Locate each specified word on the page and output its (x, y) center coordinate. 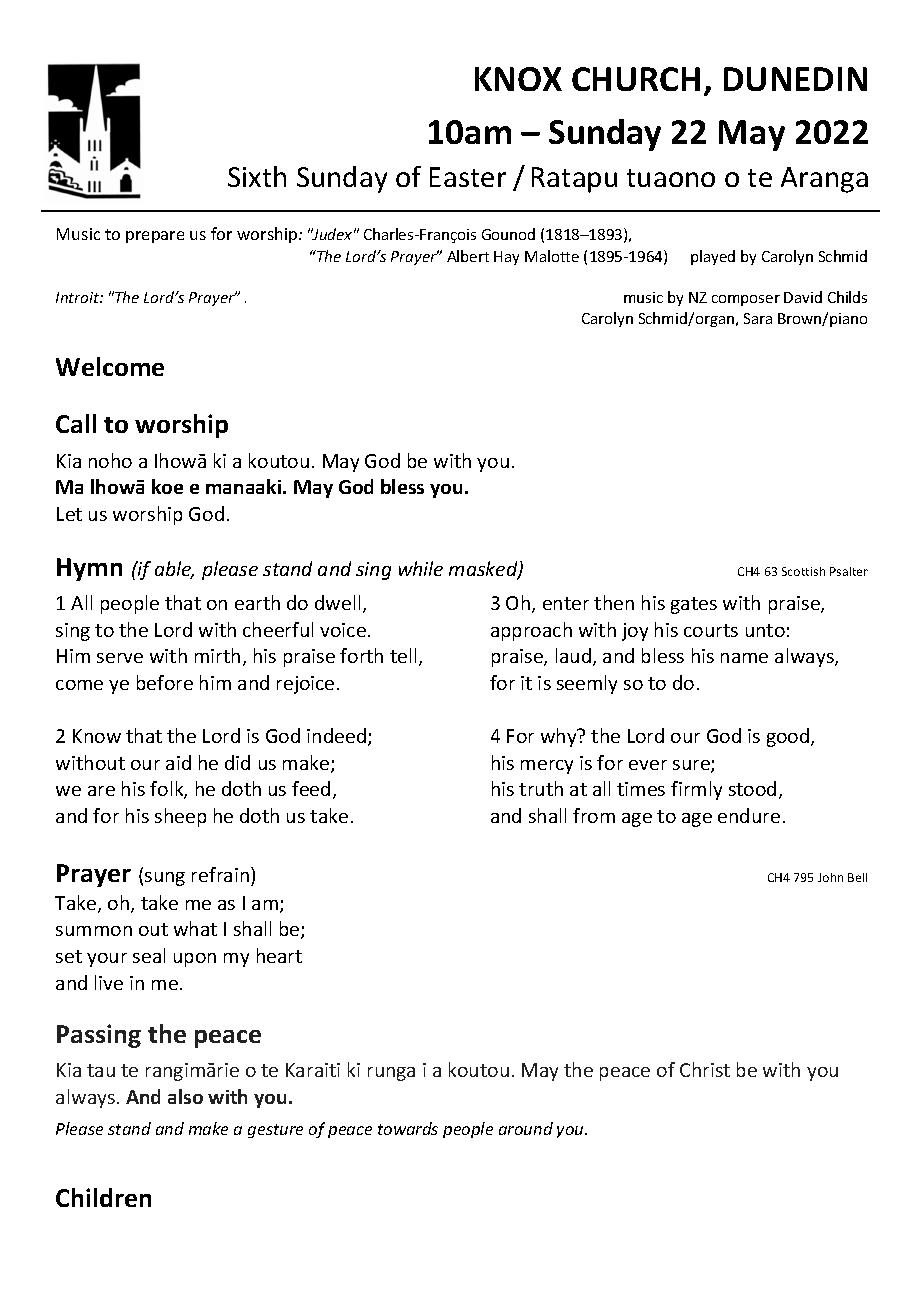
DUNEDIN (795, 79)
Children (103, 1197)
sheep (180, 817)
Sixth (257, 176)
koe (167, 486)
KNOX (518, 79)
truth (541, 788)
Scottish (803, 571)
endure (749, 815)
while (421, 568)
